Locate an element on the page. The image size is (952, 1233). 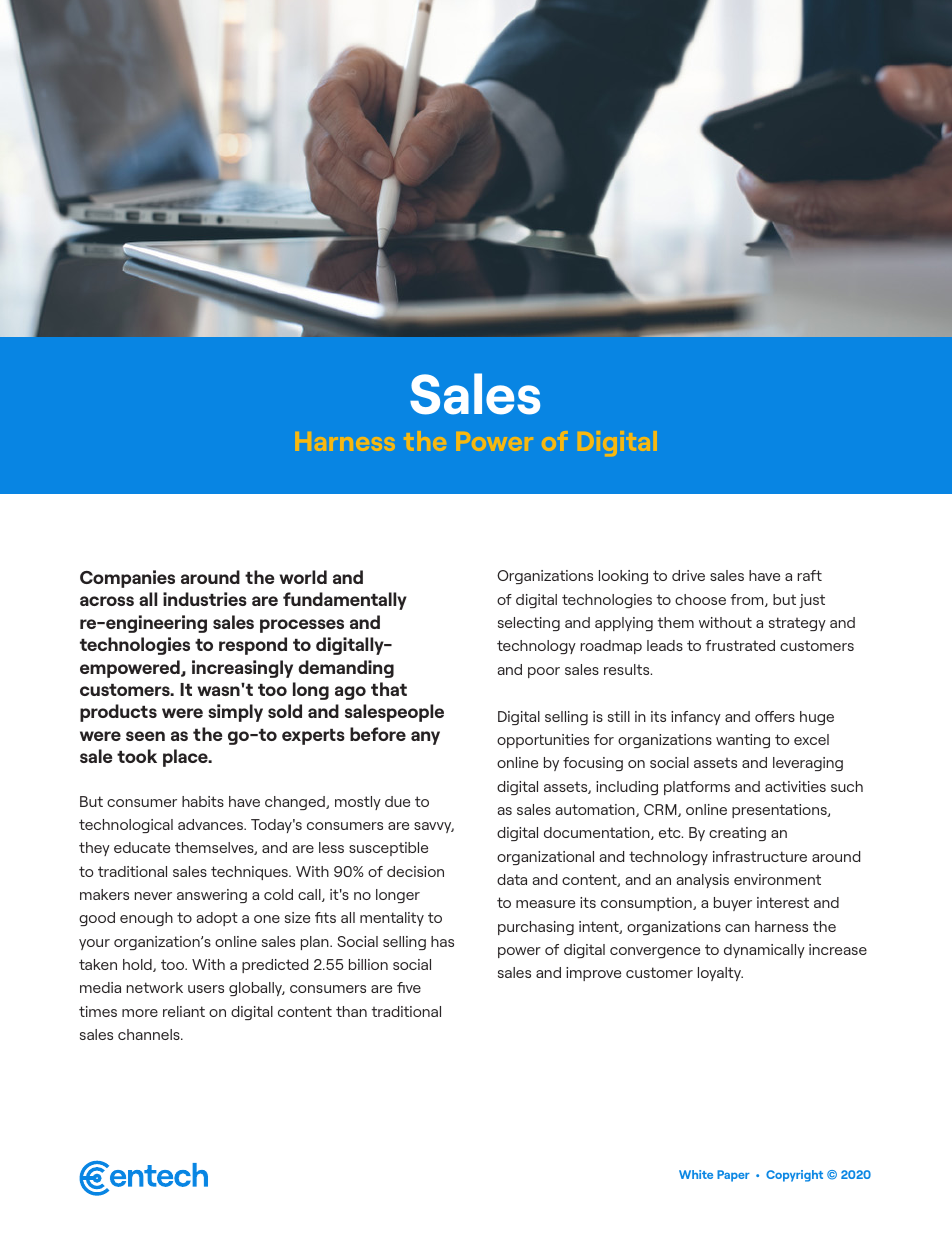
from is located at coordinates (748, 600).
